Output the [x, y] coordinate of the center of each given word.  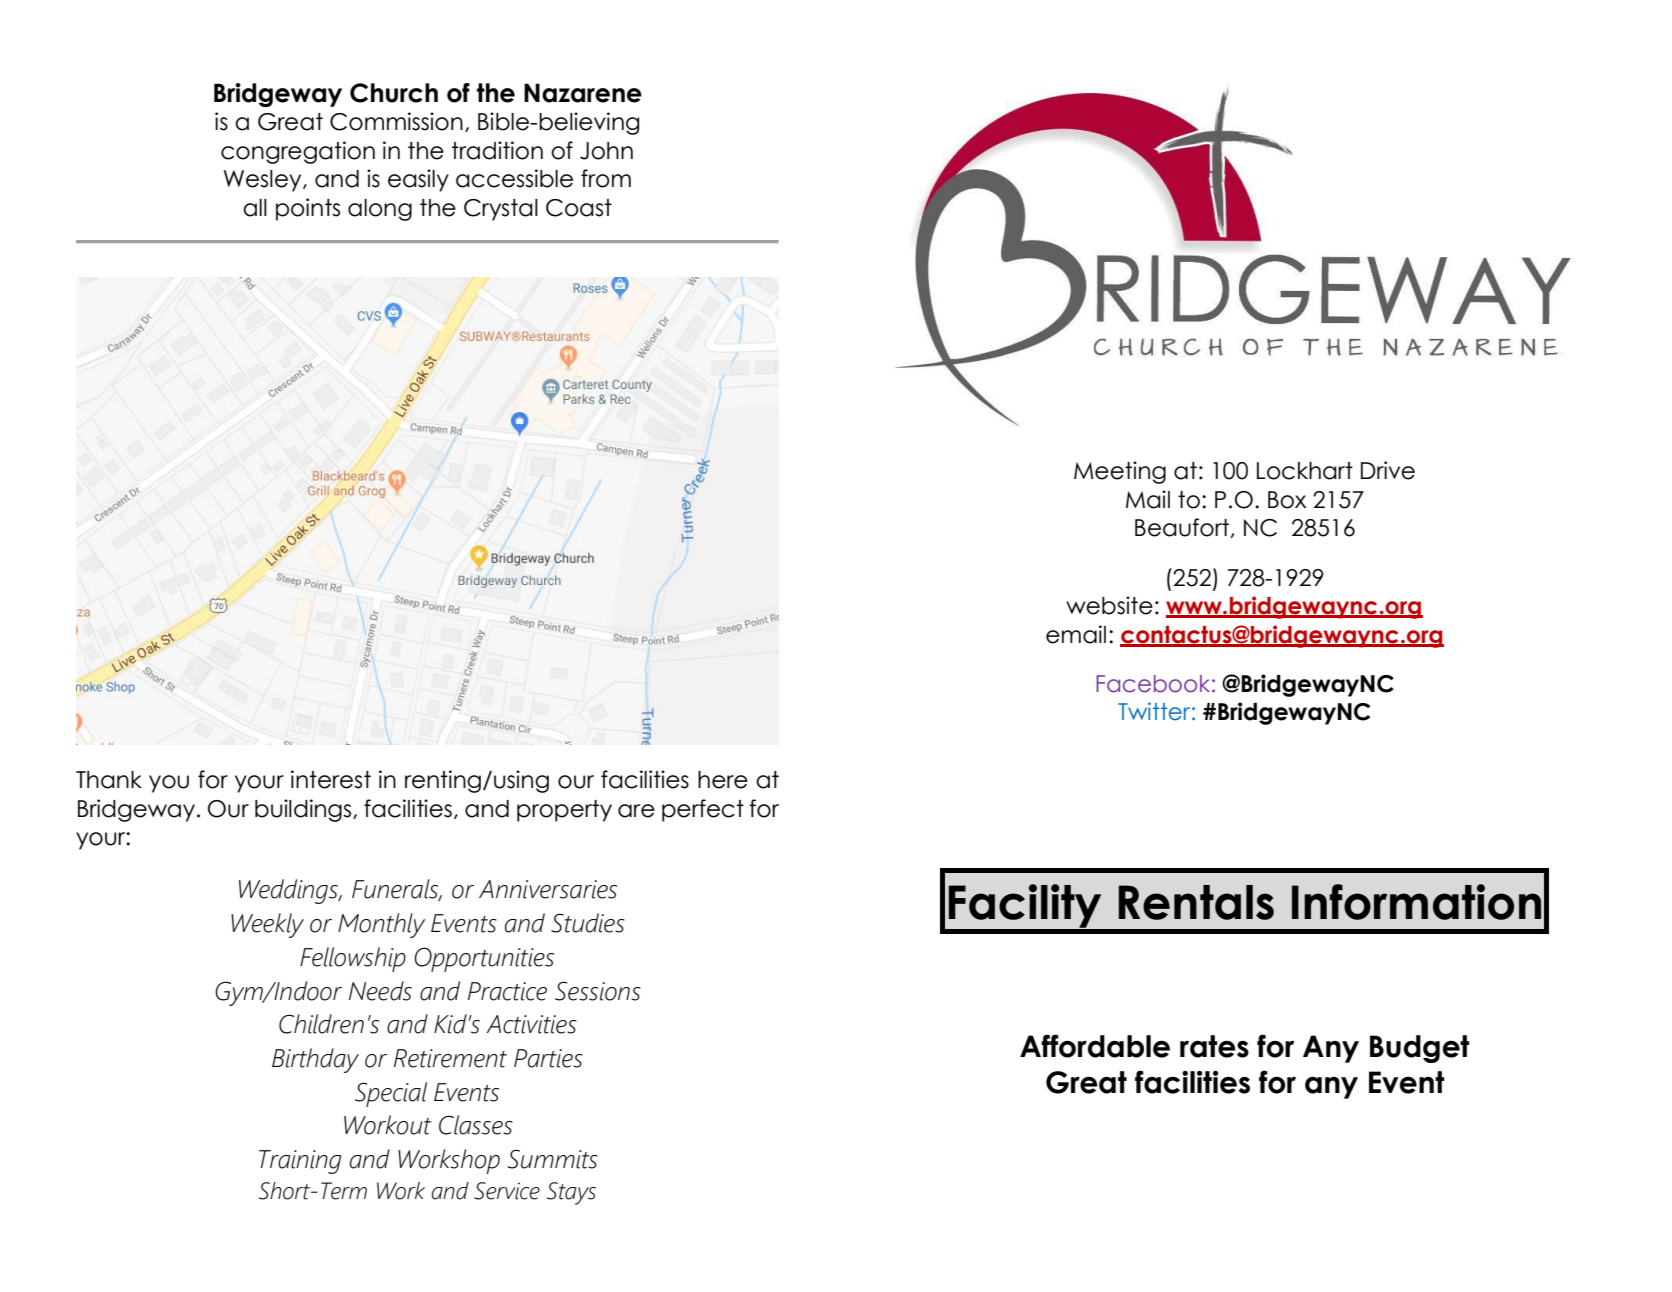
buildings [304, 810]
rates [1214, 1046]
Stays [571, 1193]
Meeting [1120, 472]
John [606, 151]
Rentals [1196, 902]
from [606, 178]
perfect [703, 810]
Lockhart [1305, 471]
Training [300, 1162]
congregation [298, 152]
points [308, 209]
